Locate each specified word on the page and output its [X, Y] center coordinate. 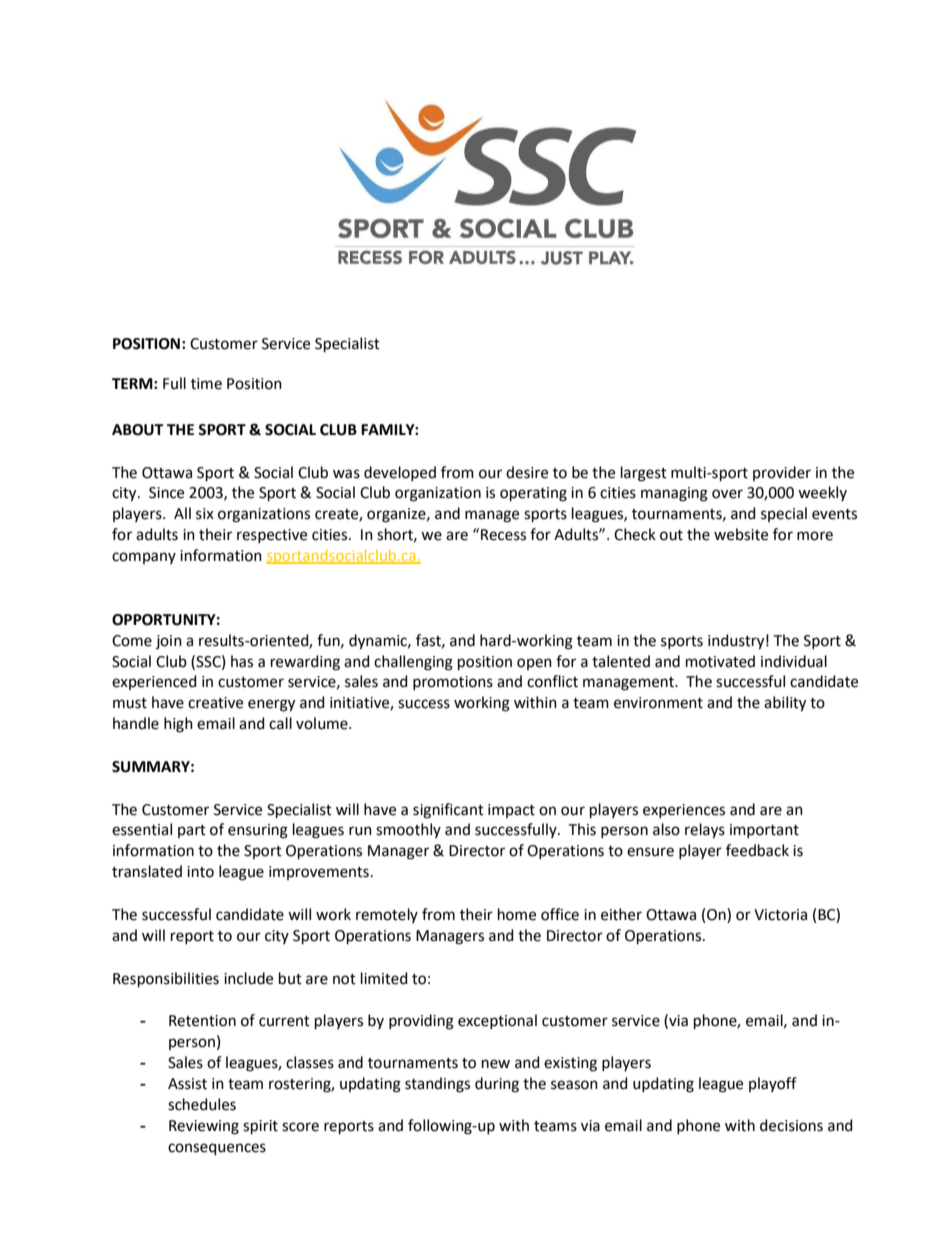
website [741, 534]
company [144, 558]
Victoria [780, 915]
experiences [684, 811]
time [206, 384]
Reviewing [204, 1127]
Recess [503, 535]
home [517, 914]
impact [511, 811]
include [248, 978]
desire [527, 472]
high [178, 725]
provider [782, 473]
